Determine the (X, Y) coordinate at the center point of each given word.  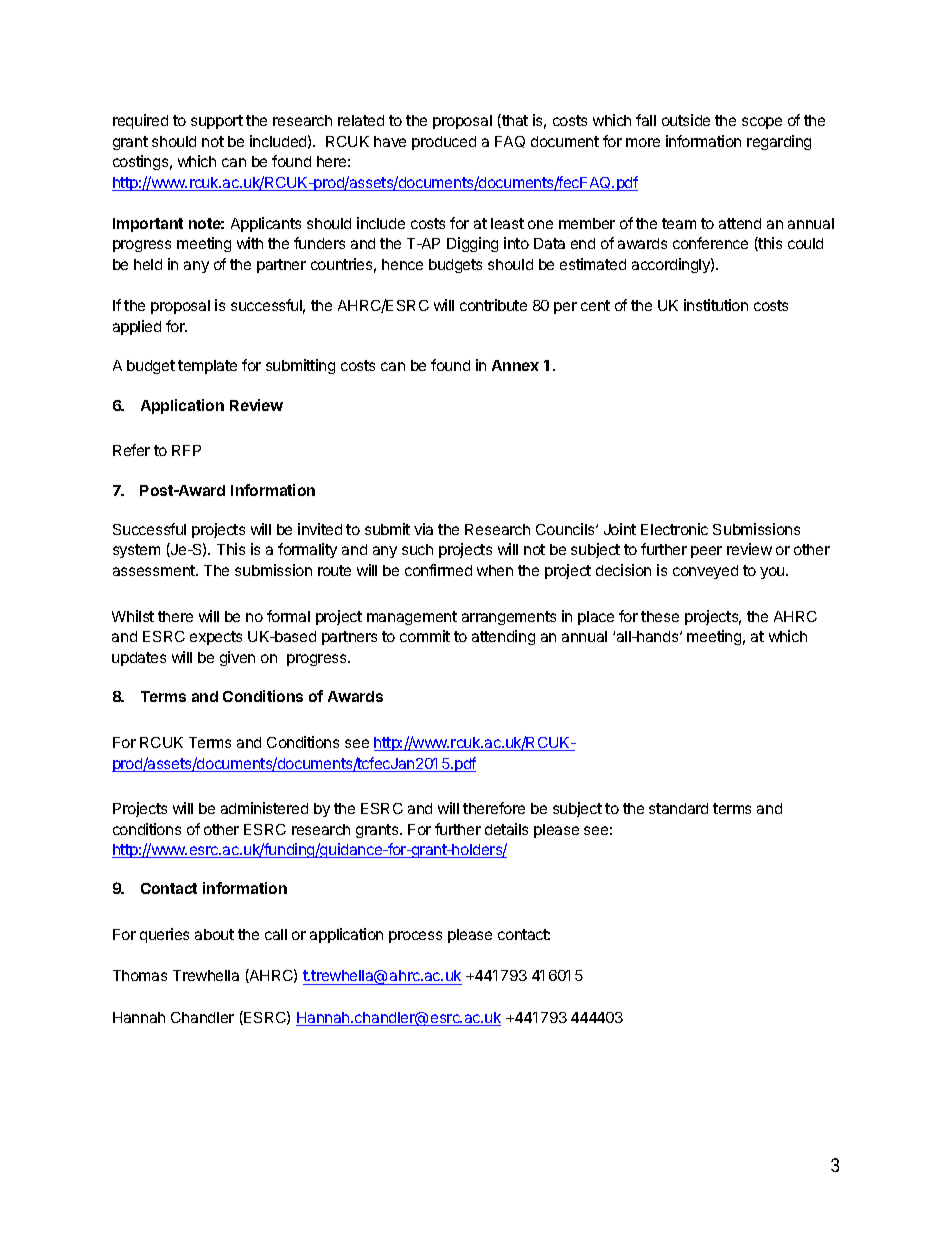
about (214, 934)
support (217, 122)
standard (678, 808)
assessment (155, 570)
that (514, 121)
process (415, 937)
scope (762, 123)
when (495, 570)
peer (706, 552)
